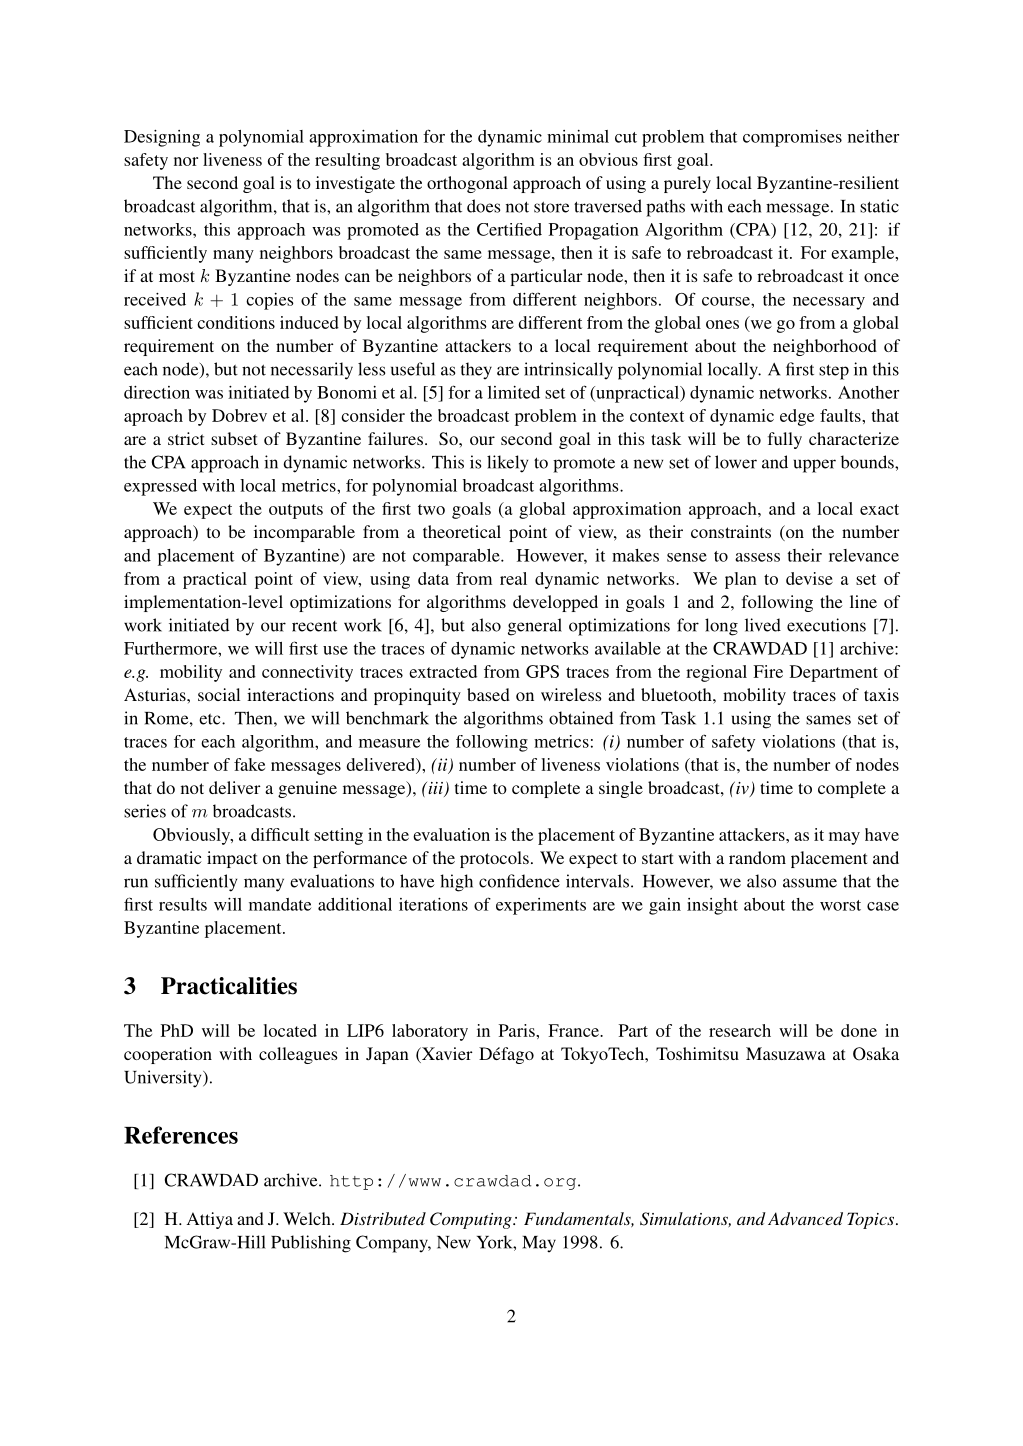 The width and height of the screenshot is (1023, 1446). I want to click on Welch, so click(308, 1218).
